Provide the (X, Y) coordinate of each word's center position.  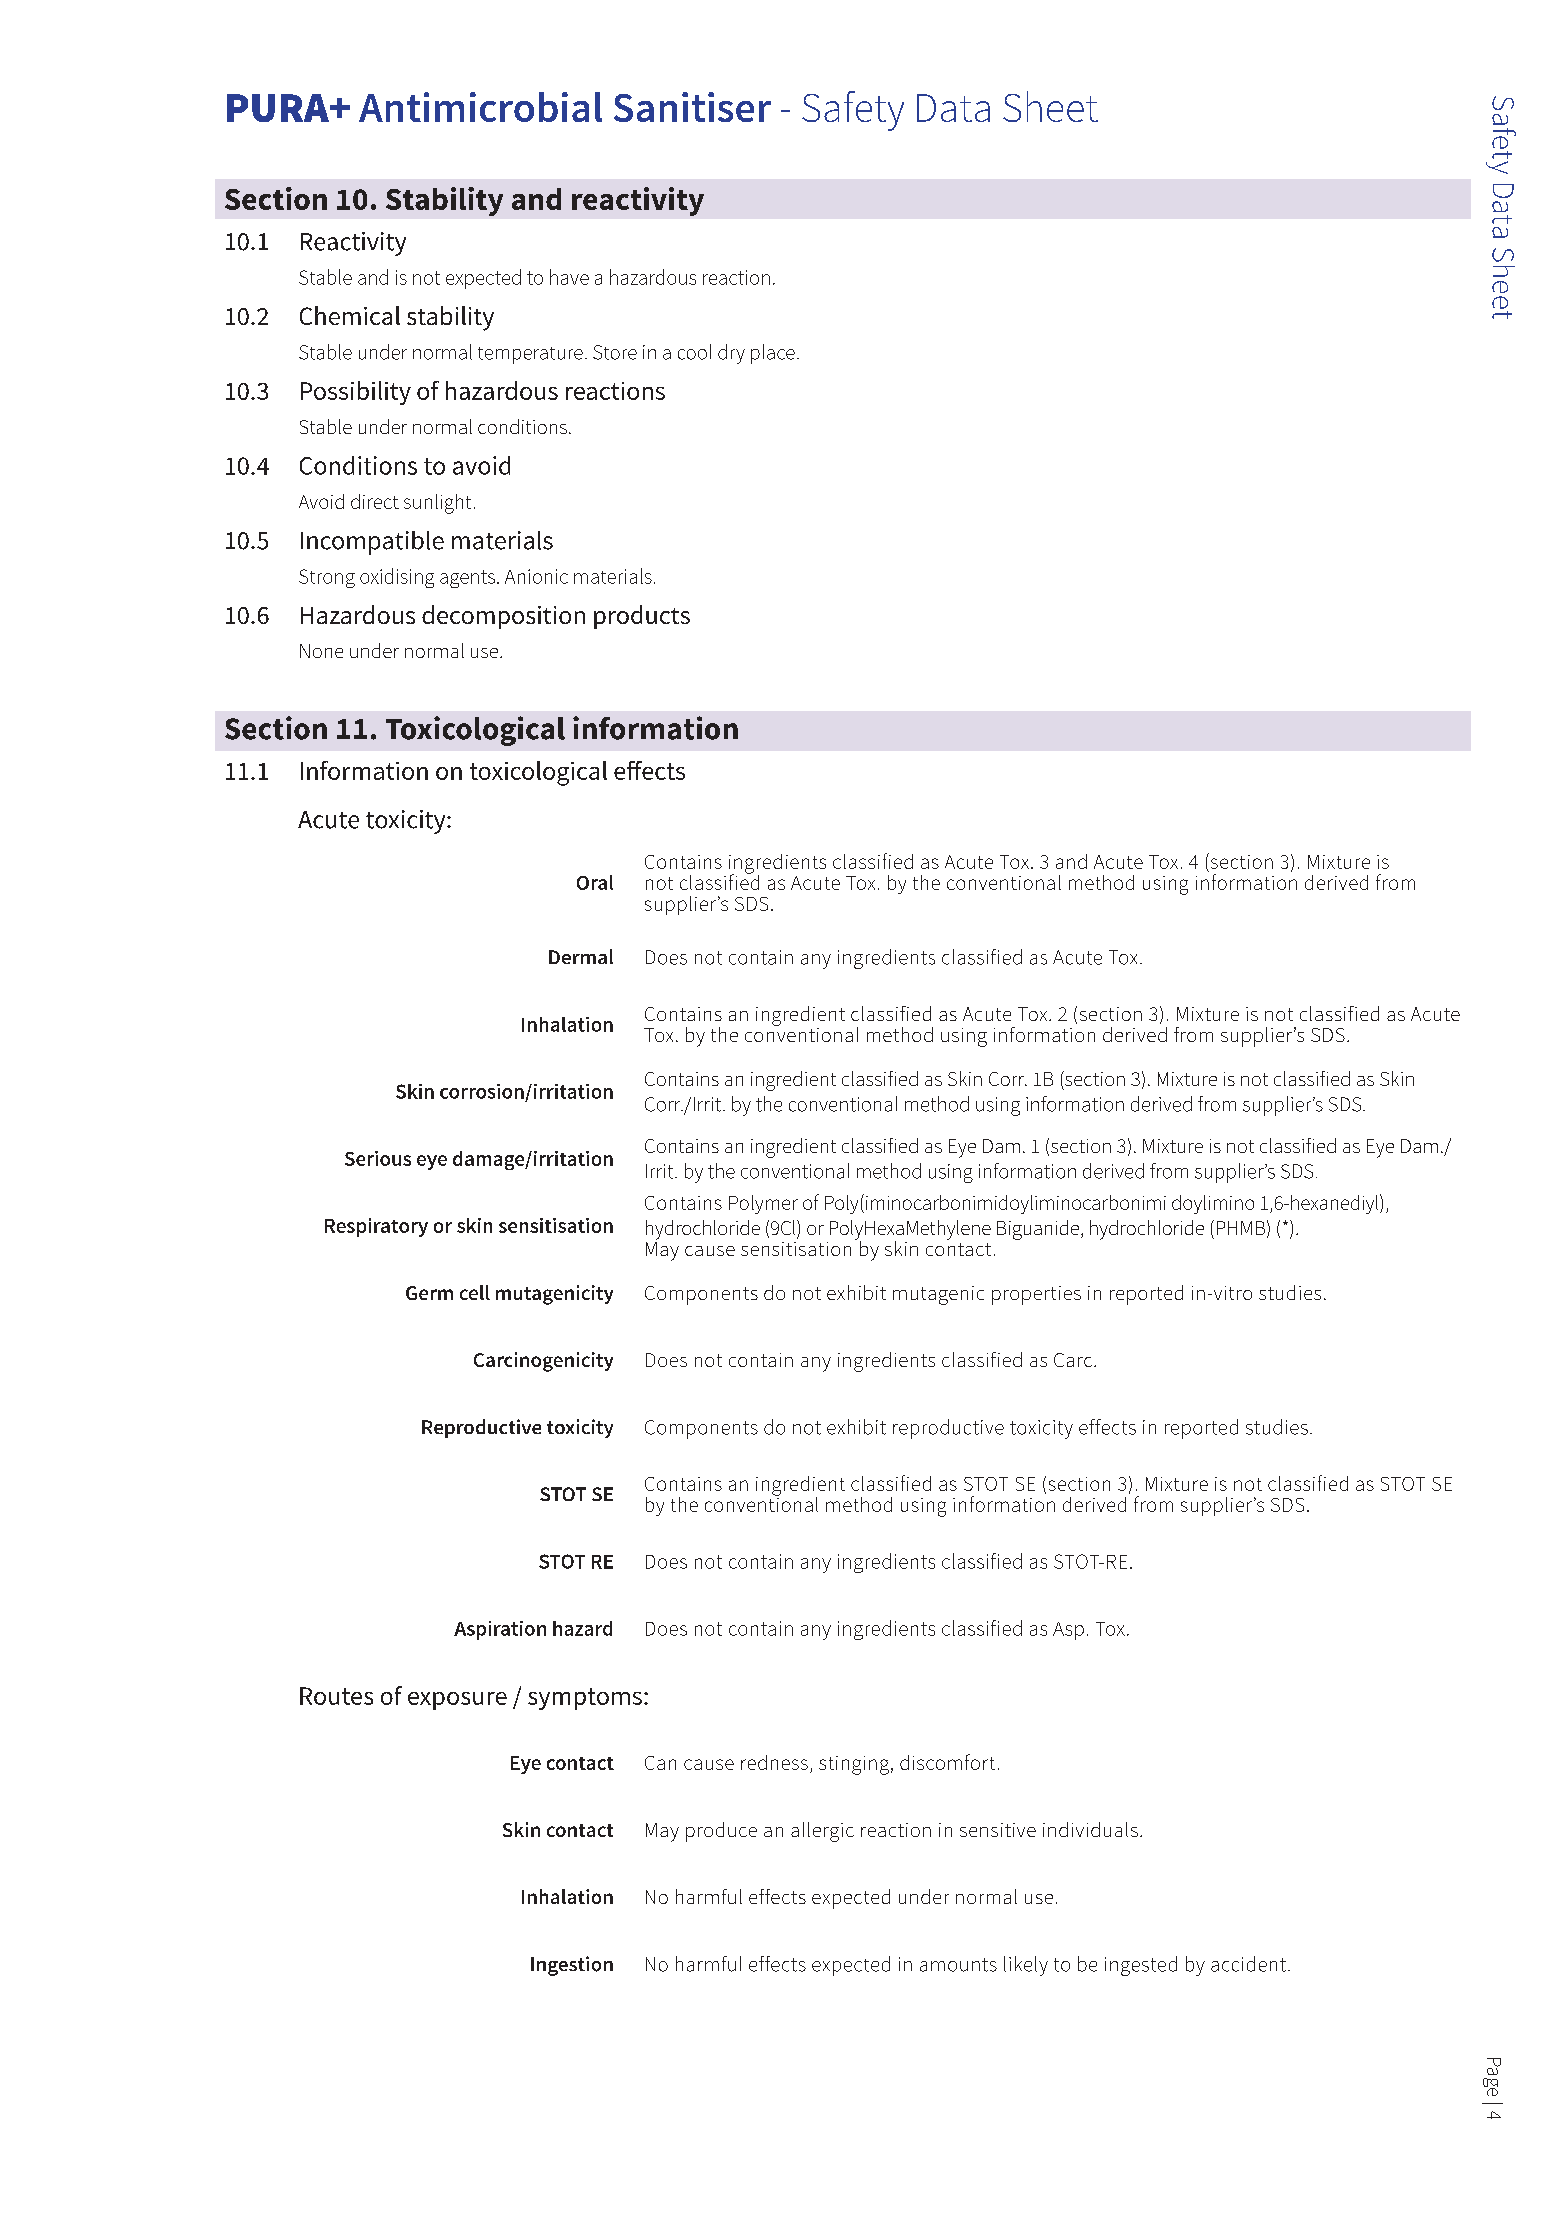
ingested (1141, 1966)
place (773, 354)
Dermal (581, 956)
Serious (378, 1158)
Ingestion (572, 1966)
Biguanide (1039, 1230)
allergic (822, 1832)
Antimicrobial (480, 107)
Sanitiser (692, 107)
